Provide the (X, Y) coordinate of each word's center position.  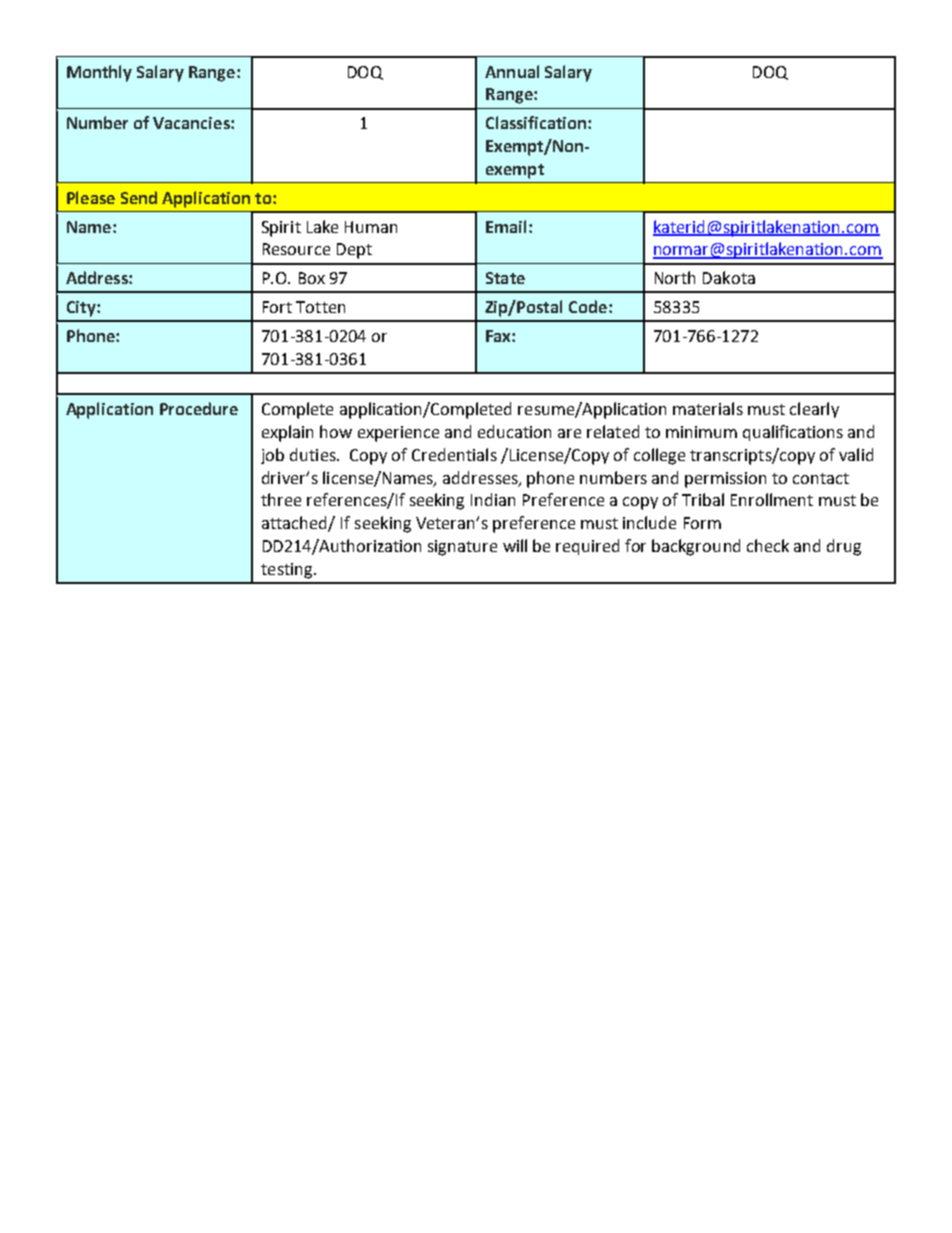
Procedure (199, 408)
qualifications (793, 433)
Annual (512, 71)
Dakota (729, 277)
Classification (536, 122)
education (514, 431)
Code (589, 306)
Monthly (99, 73)
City (82, 309)
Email (506, 226)
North (675, 277)
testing (288, 571)
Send (139, 197)
